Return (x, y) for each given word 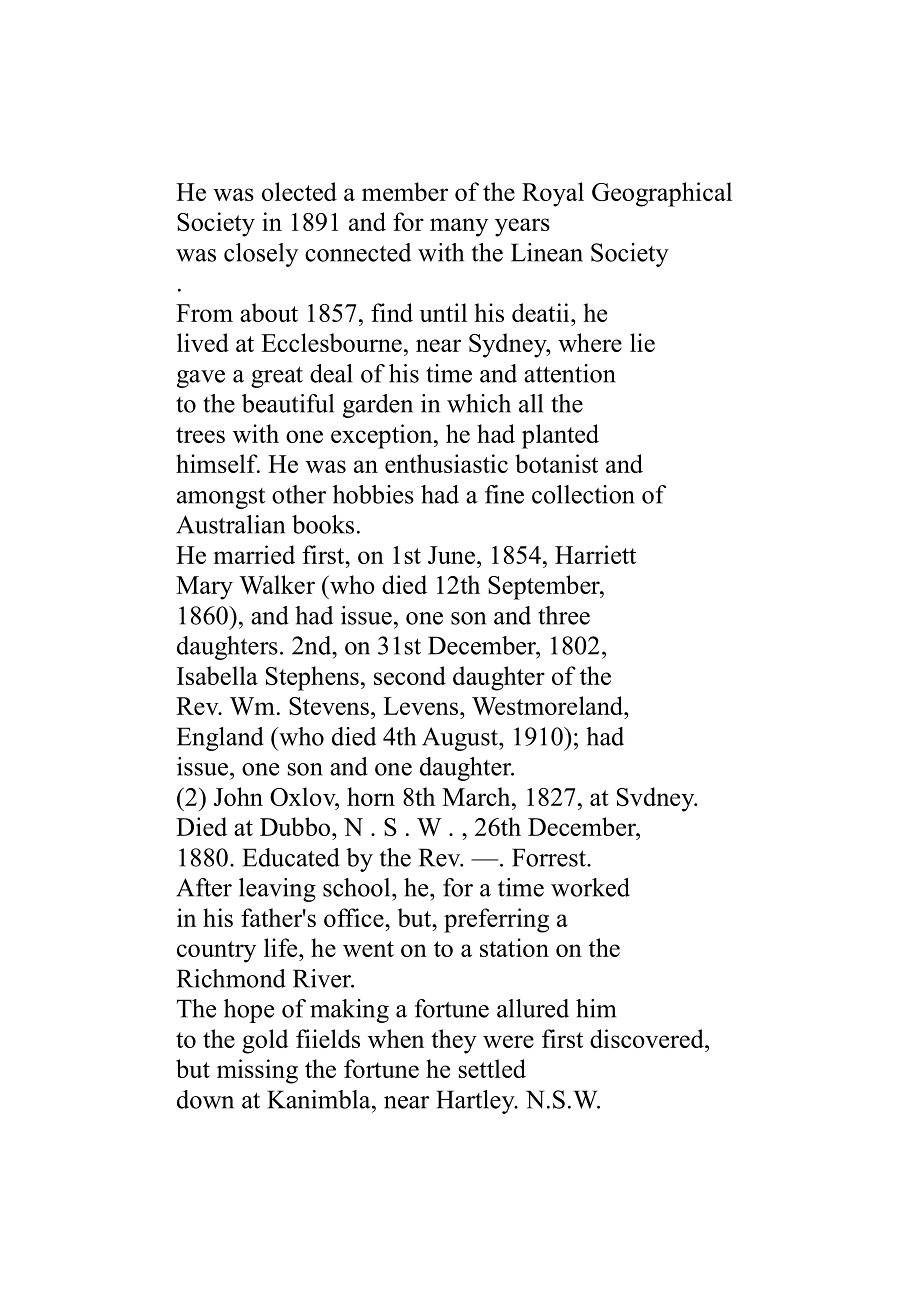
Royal (553, 194)
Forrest (550, 857)
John (238, 796)
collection (583, 494)
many (459, 227)
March (477, 796)
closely (261, 255)
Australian (230, 524)
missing (257, 1071)
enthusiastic (446, 463)
